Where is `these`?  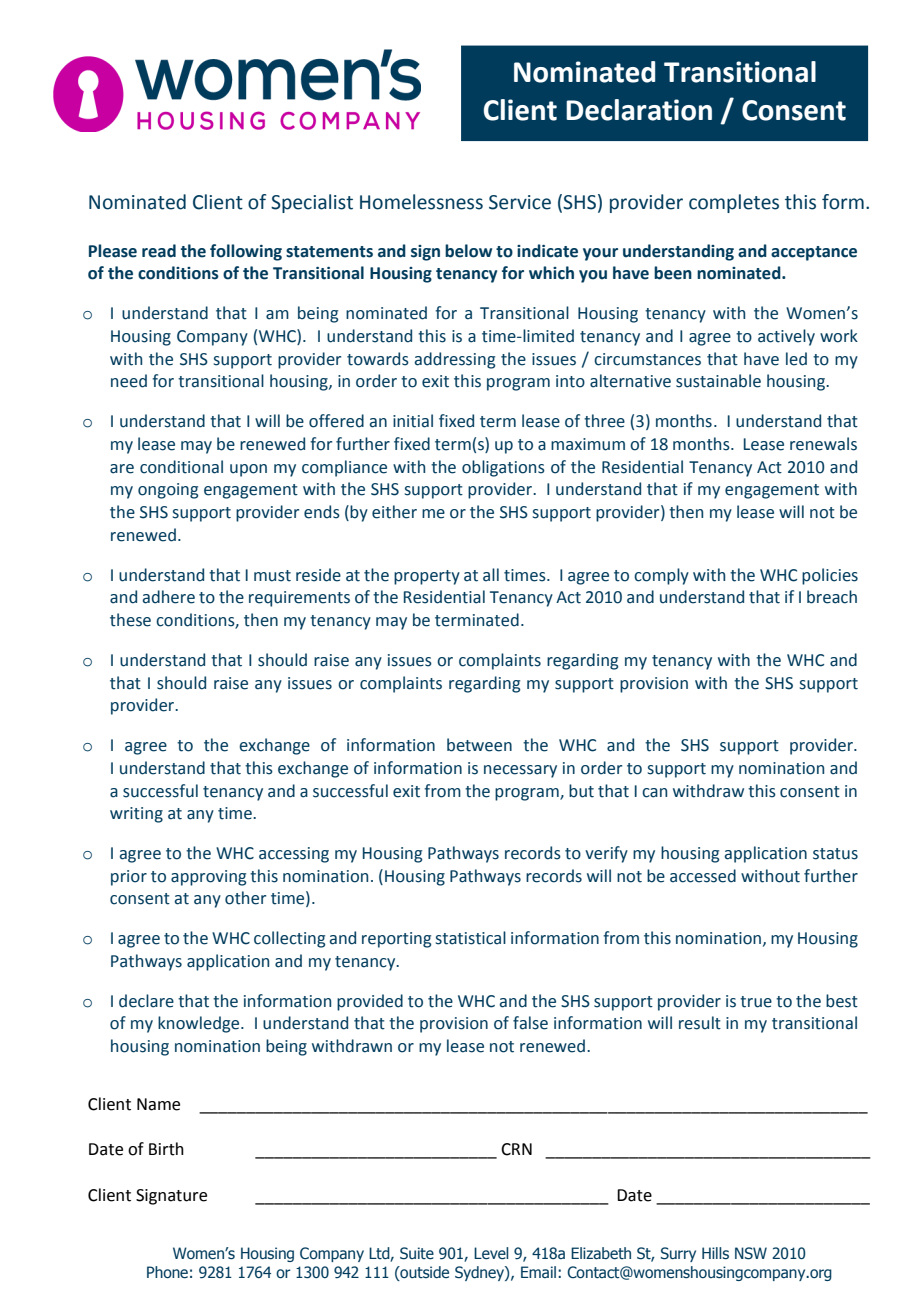
these is located at coordinates (130, 620).
